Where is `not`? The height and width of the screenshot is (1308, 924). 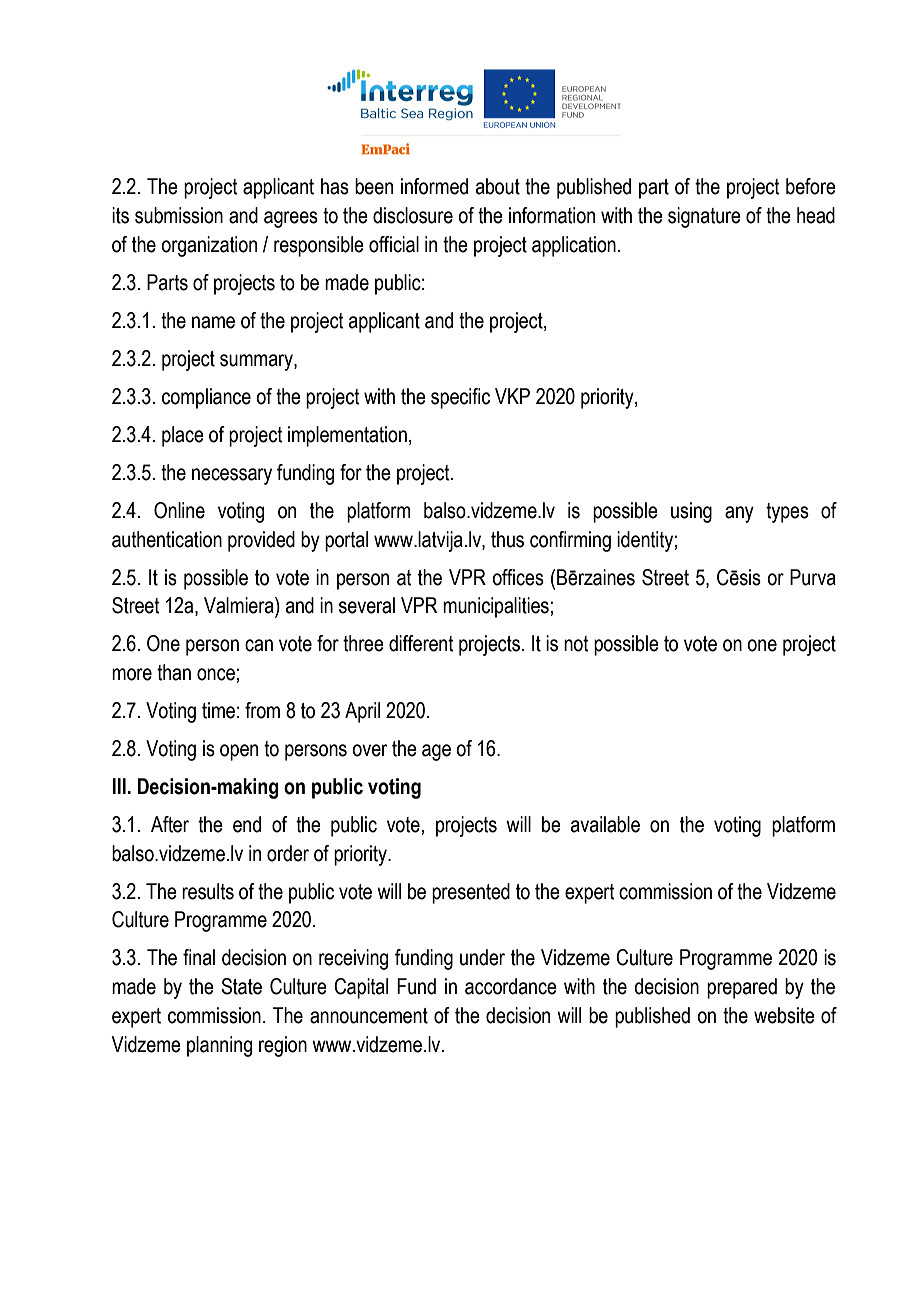 not is located at coordinates (576, 644).
